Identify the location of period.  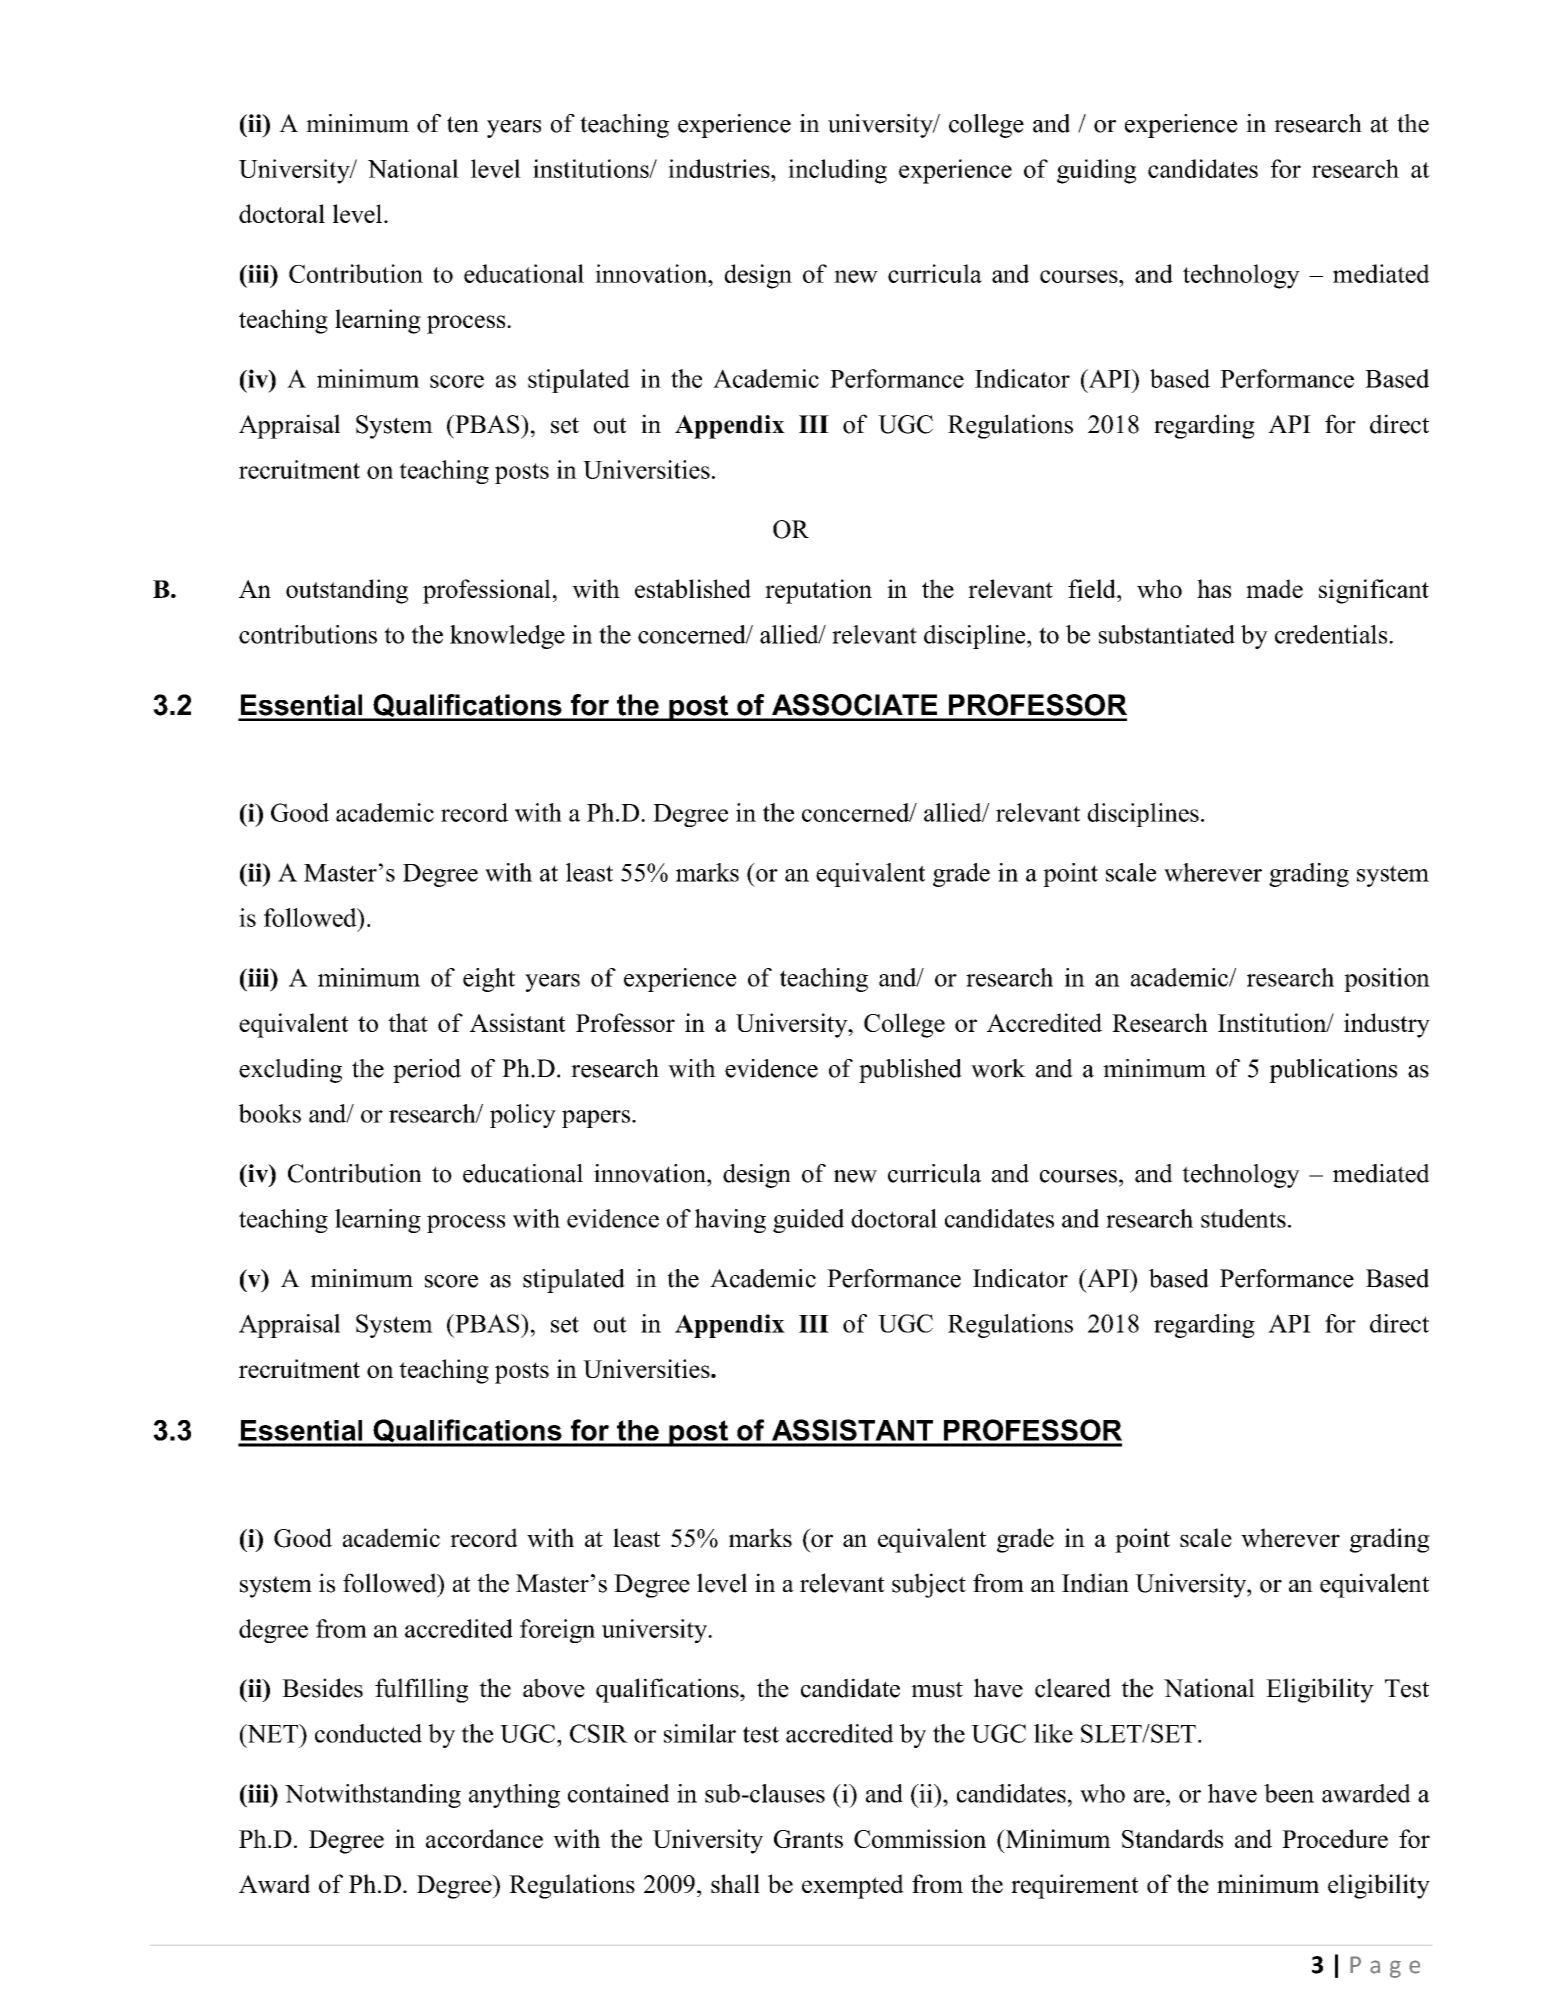
(427, 1071).
